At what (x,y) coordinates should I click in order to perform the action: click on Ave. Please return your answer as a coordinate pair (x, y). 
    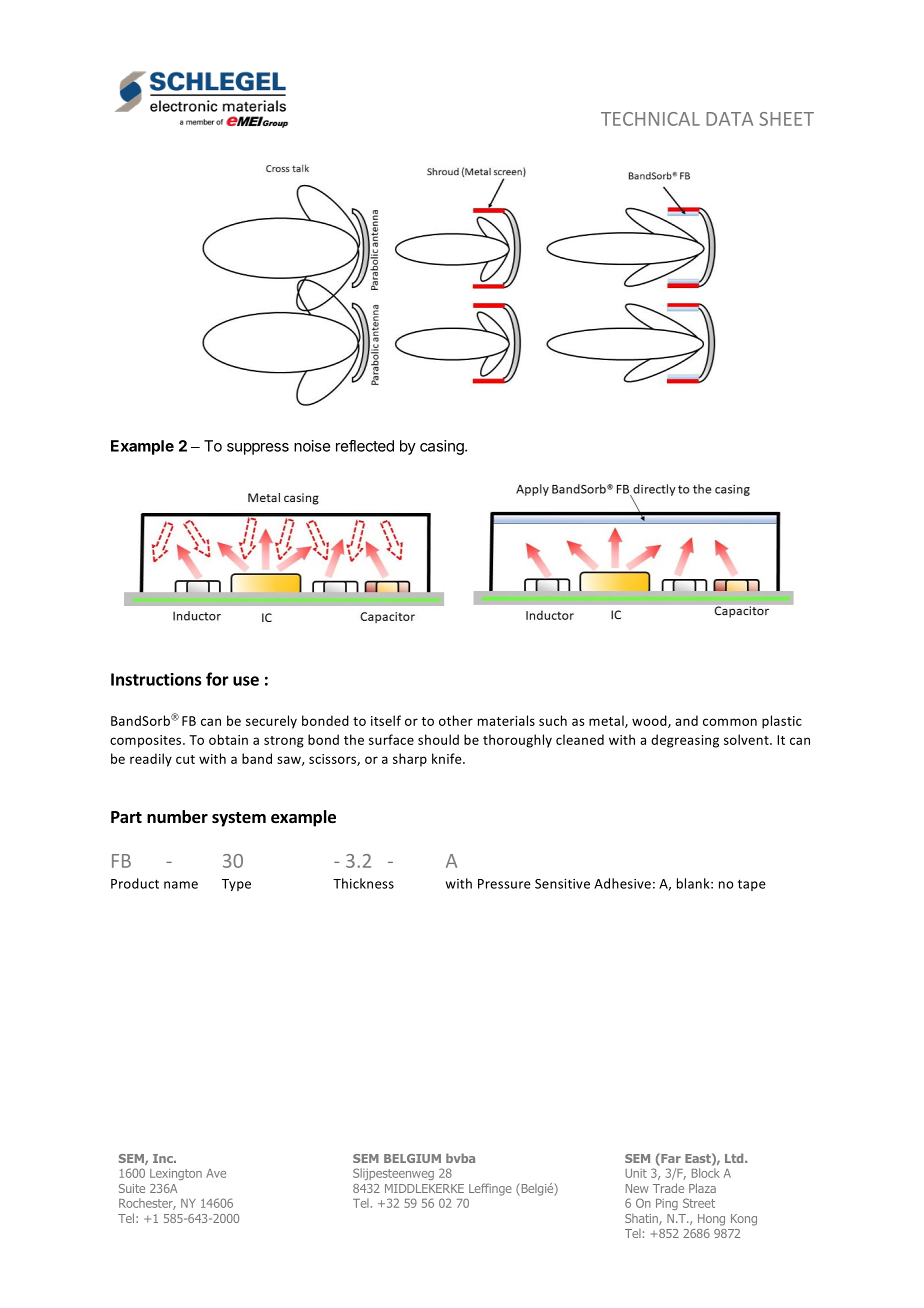
    Looking at the image, I should click on (216, 1173).
